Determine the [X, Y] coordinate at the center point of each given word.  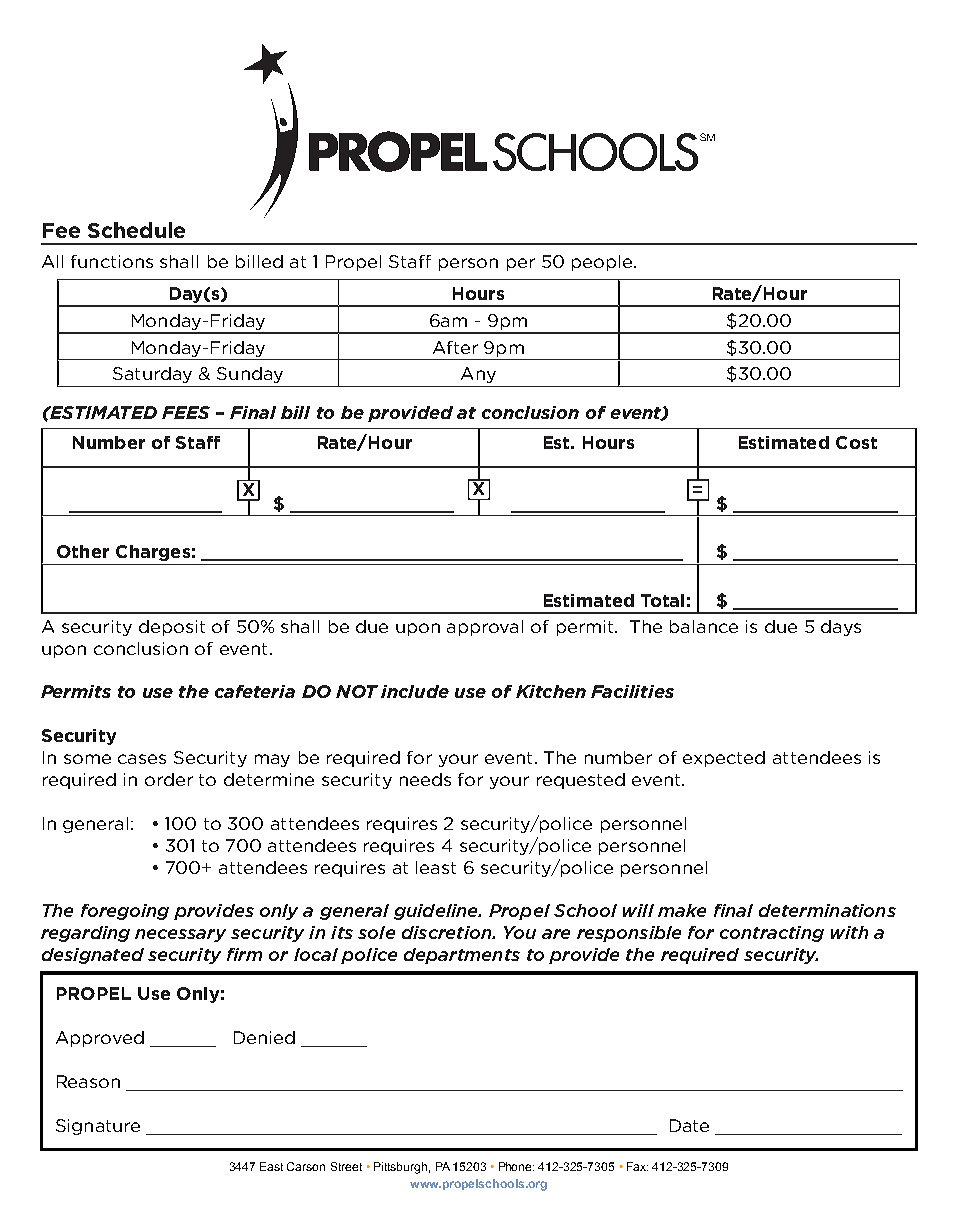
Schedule [136, 230]
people [602, 263]
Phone [516, 1166]
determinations [827, 910]
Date [689, 1125]
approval [485, 628]
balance [704, 626]
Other [83, 551]
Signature [98, 1127]
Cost [856, 442]
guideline [437, 912]
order [169, 779]
